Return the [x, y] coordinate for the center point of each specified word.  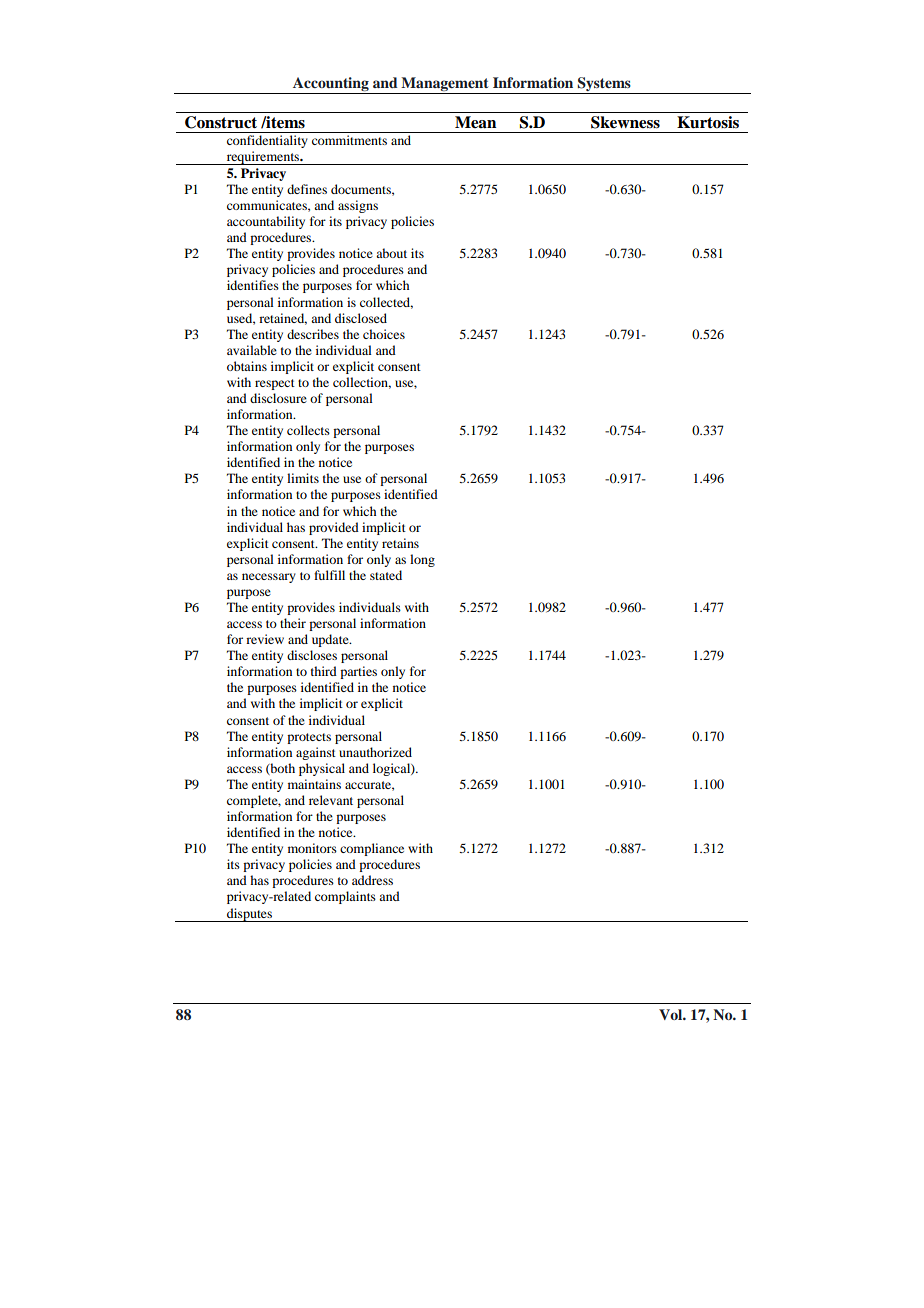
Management [445, 85]
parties [358, 672]
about [391, 253]
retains [400, 543]
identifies [253, 285]
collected [386, 303]
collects [308, 430]
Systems [604, 85]
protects [309, 738]
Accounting [331, 85]
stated [386, 575]
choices [384, 334]
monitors [312, 848]
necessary [269, 578]
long [422, 560]
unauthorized [375, 752]
